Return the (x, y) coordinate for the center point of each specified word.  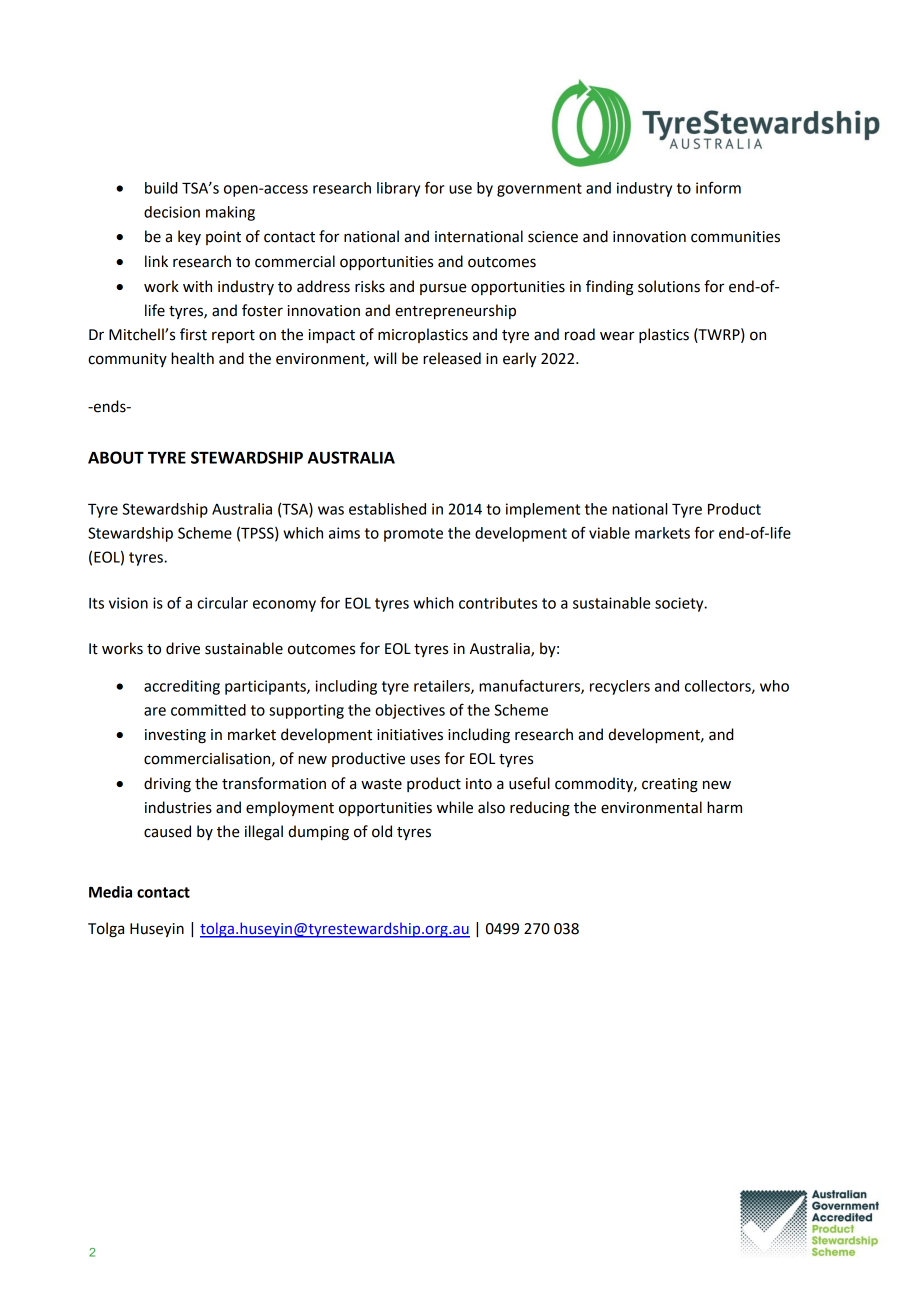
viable (609, 533)
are (155, 711)
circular (222, 603)
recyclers (620, 687)
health (192, 358)
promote (413, 535)
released (452, 358)
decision (172, 212)
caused (167, 831)
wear (617, 336)
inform (718, 188)
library (398, 189)
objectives (410, 711)
